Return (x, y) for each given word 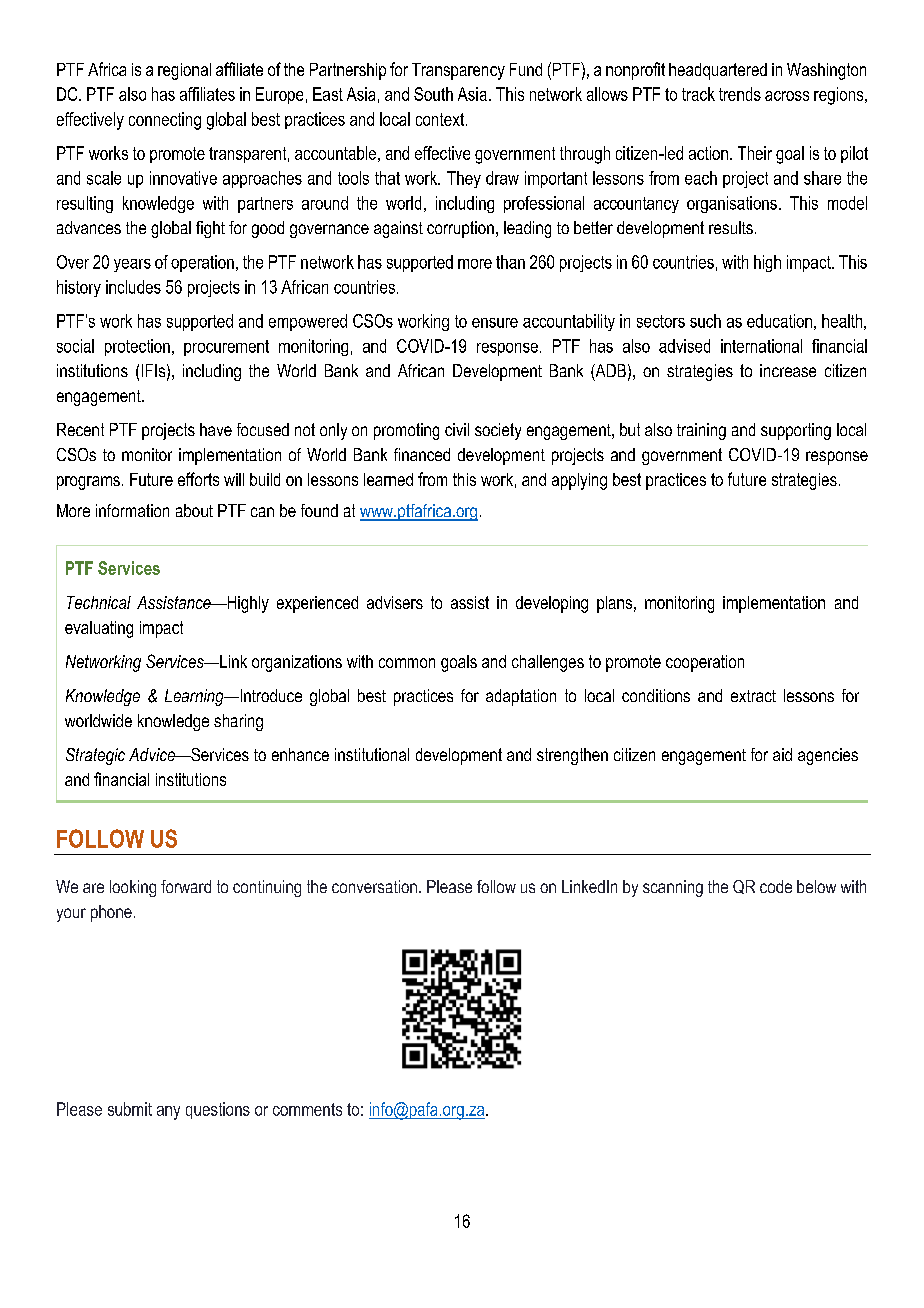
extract (753, 696)
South (433, 94)
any (168, 1113)
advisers (395, 602)
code (776, 886)
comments (307, 1109)
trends (740, 94)
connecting (165, 121)
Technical (99, 602)
